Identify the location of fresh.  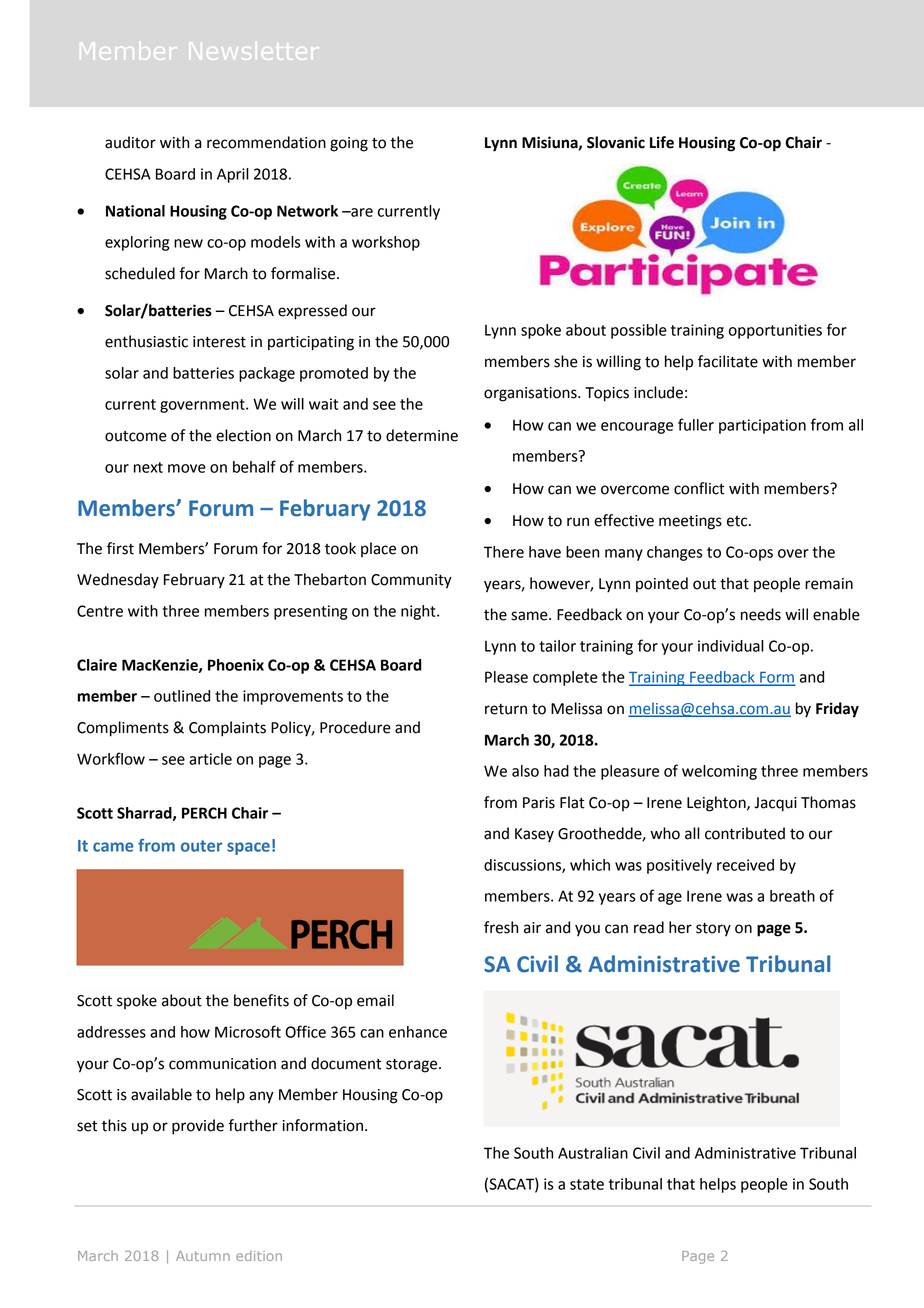
(501, 927).
